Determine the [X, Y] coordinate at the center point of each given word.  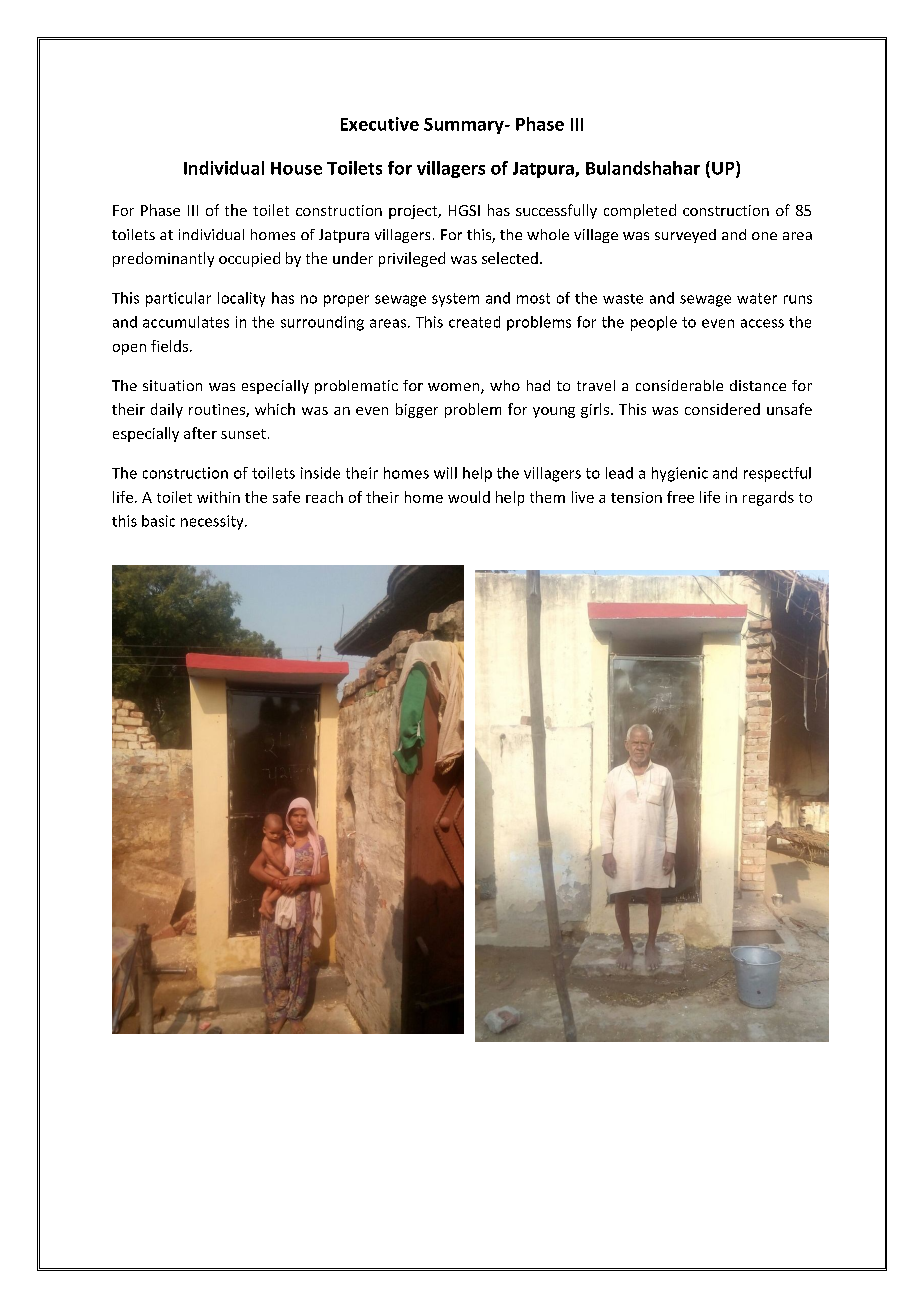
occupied [249, 259]
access [762, 323]
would [469, 497]
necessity [213, 522]
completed [640, 211]
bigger [417, 410]
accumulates [186, 322]
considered [722, 409]
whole [548, 234]
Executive [380, 124]
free [680, 497]
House [296, 168]
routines [218, 410]
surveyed [685, 236]
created [474, 322]
